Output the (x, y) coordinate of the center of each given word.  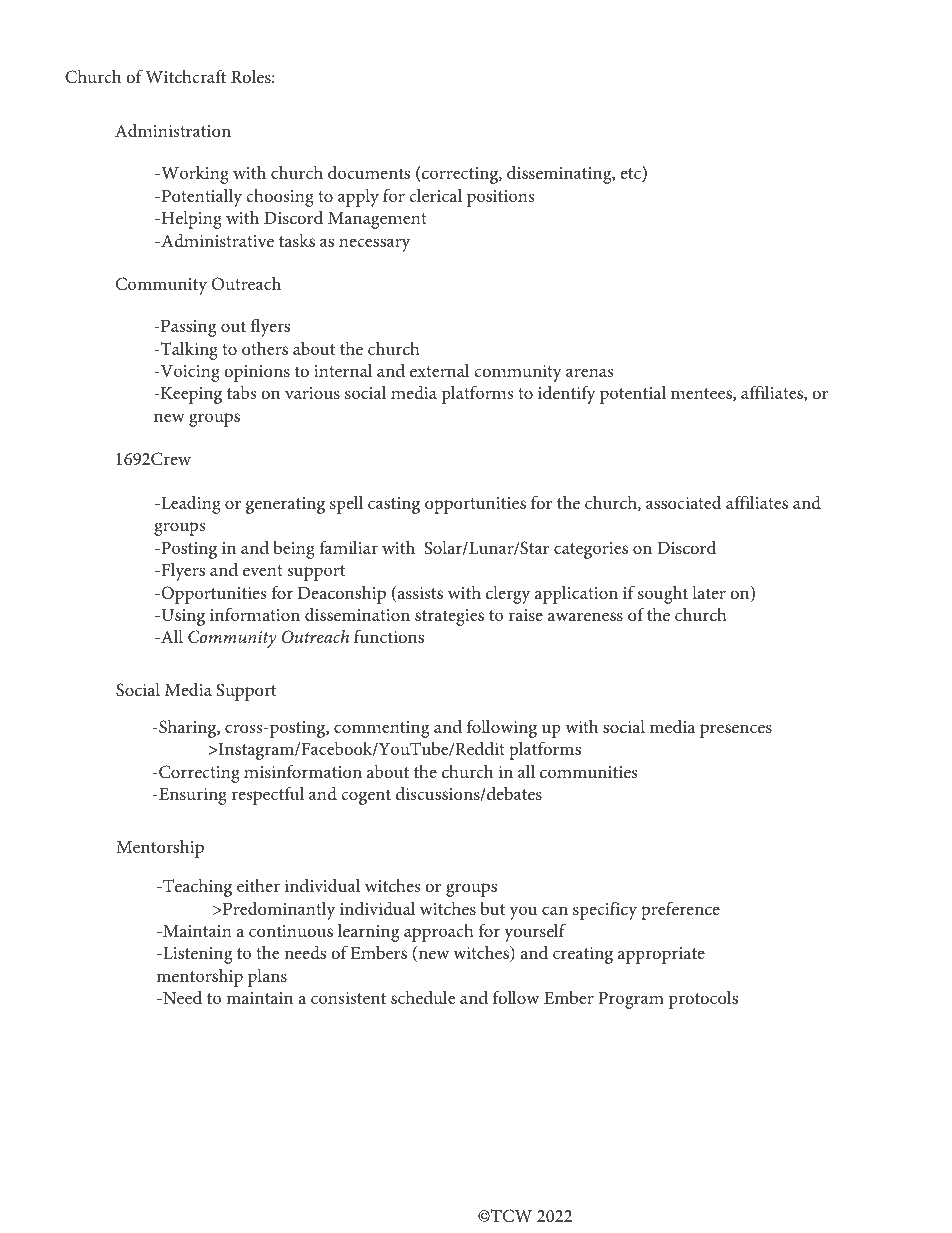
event (263, 570)
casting (394, 505)
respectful (267, 795)
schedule (423, 997)
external (440, 370)
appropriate (661, 955)
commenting (381, 729)
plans (267, 978)
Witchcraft (185, 76)
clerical (435, 195)
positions (501, 198)
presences (736, 731)
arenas (590, 372)
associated (684, 502)
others (265, 348)
